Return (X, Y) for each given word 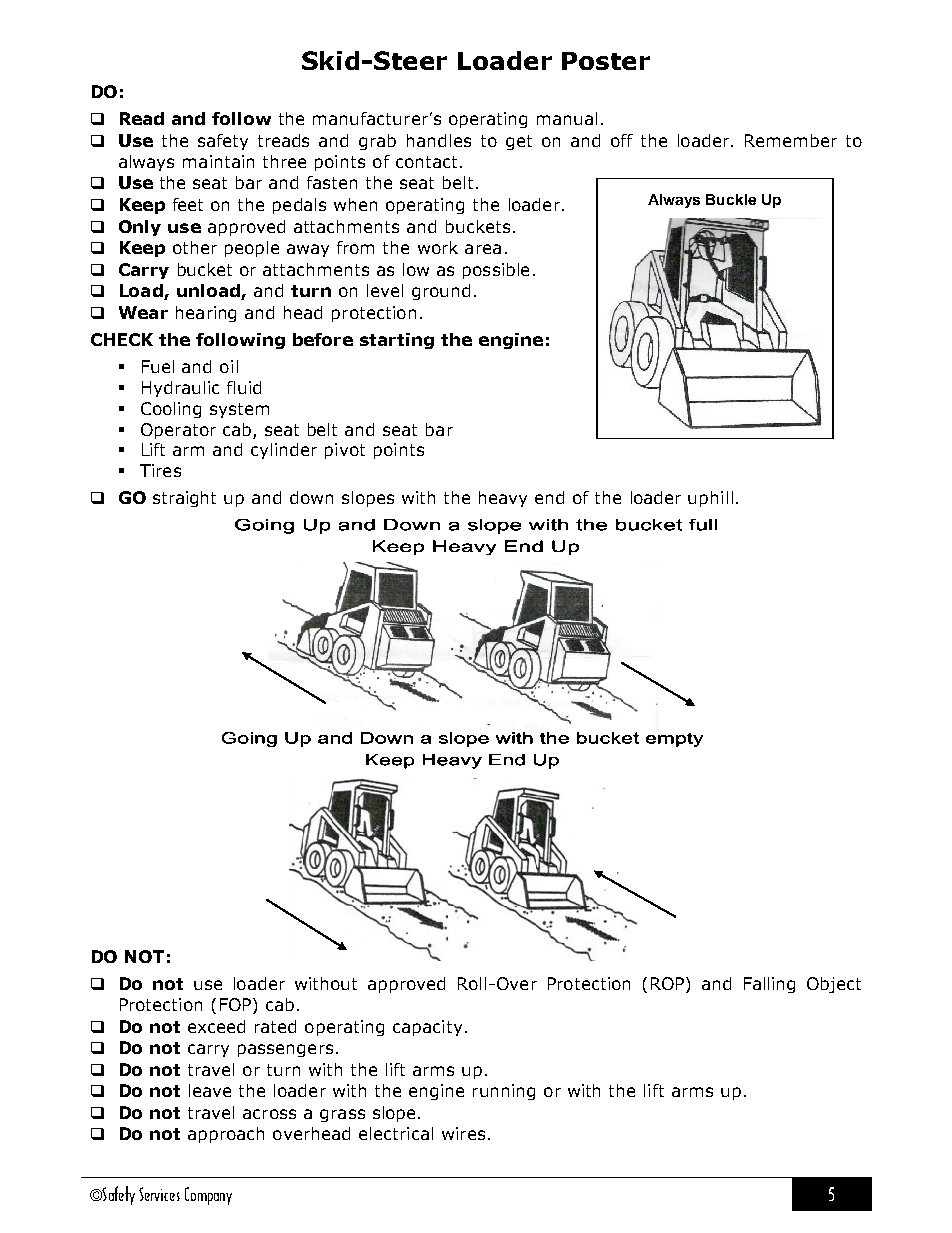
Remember (791, 140)
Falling (769, 985)
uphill (710, 499)
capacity (427, 1028)
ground (441, 292)
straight (184, 499)
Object (834, 985)
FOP (237, 1006)
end (549, 497)
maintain (218, 161)
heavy (503, 499)
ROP (669, 985)
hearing (206, 314)
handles (439, 140)
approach (226, 1135)
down (311, 497)
